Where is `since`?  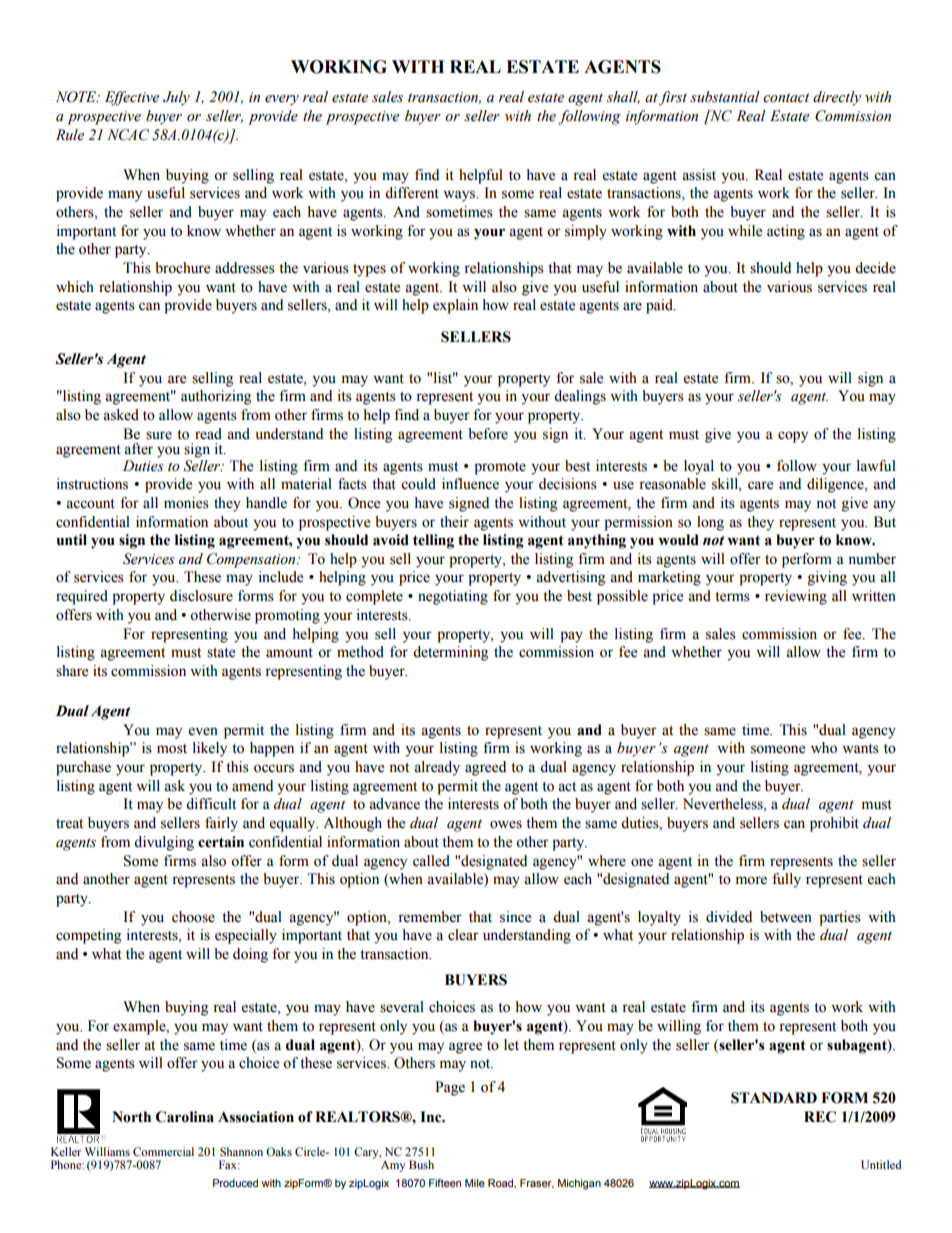
since is located at coordinates (515, 917).
